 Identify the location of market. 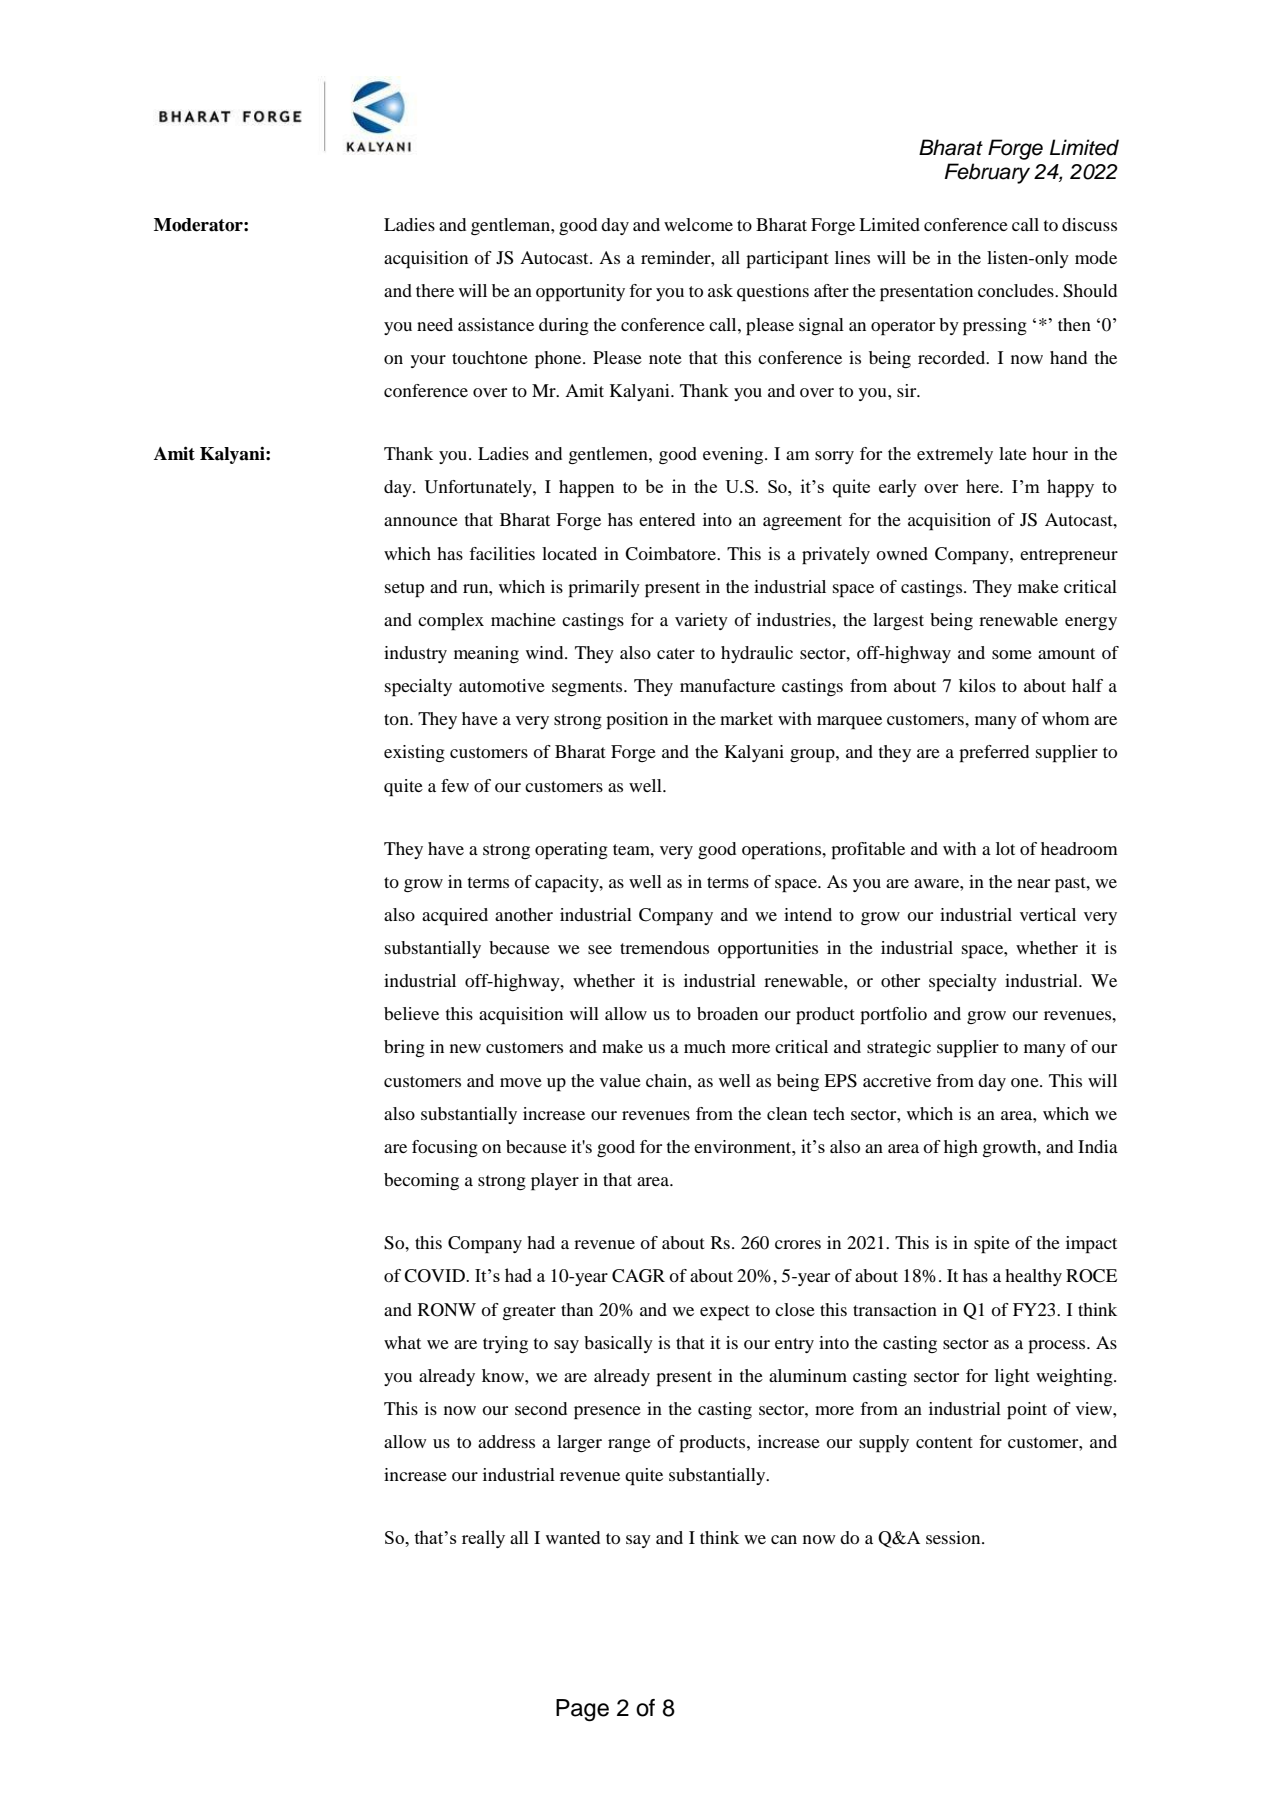
(746, 718).
